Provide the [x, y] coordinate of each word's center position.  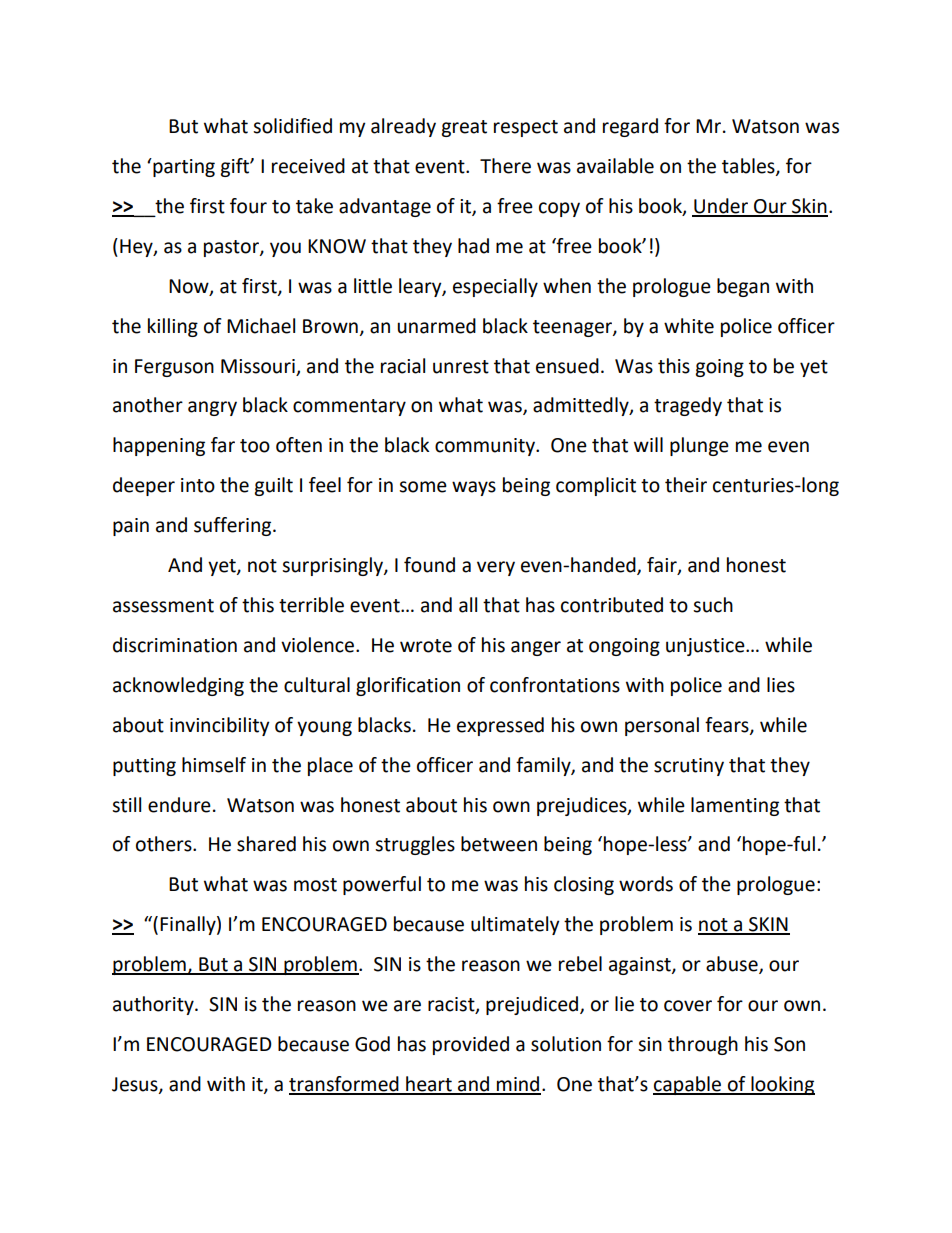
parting [183, 167]
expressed [500, 726]
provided [471, 1045]
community [486, 447]
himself [214, 765]
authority [154, 1005]
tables [749, 167]
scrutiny [689, 767]
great [464, 128]
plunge [699, 446]
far [223, 445]
